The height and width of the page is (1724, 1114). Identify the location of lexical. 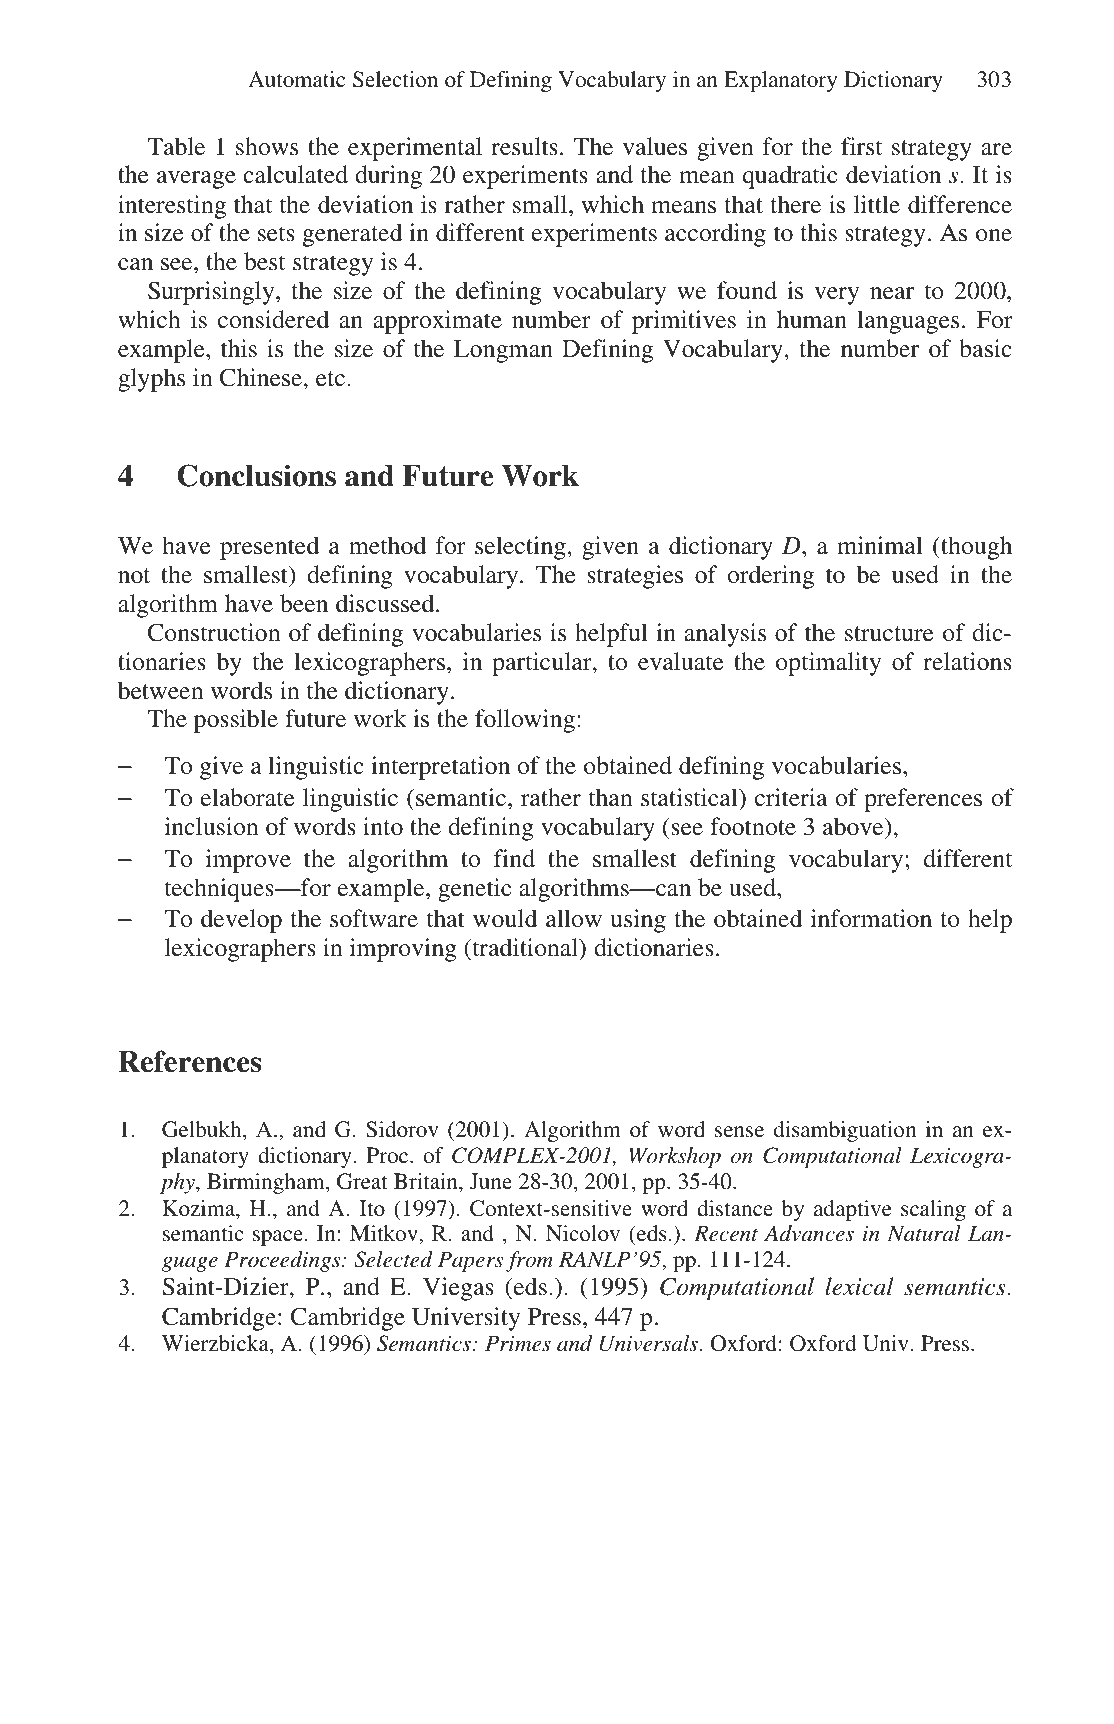
(859, 1286).
